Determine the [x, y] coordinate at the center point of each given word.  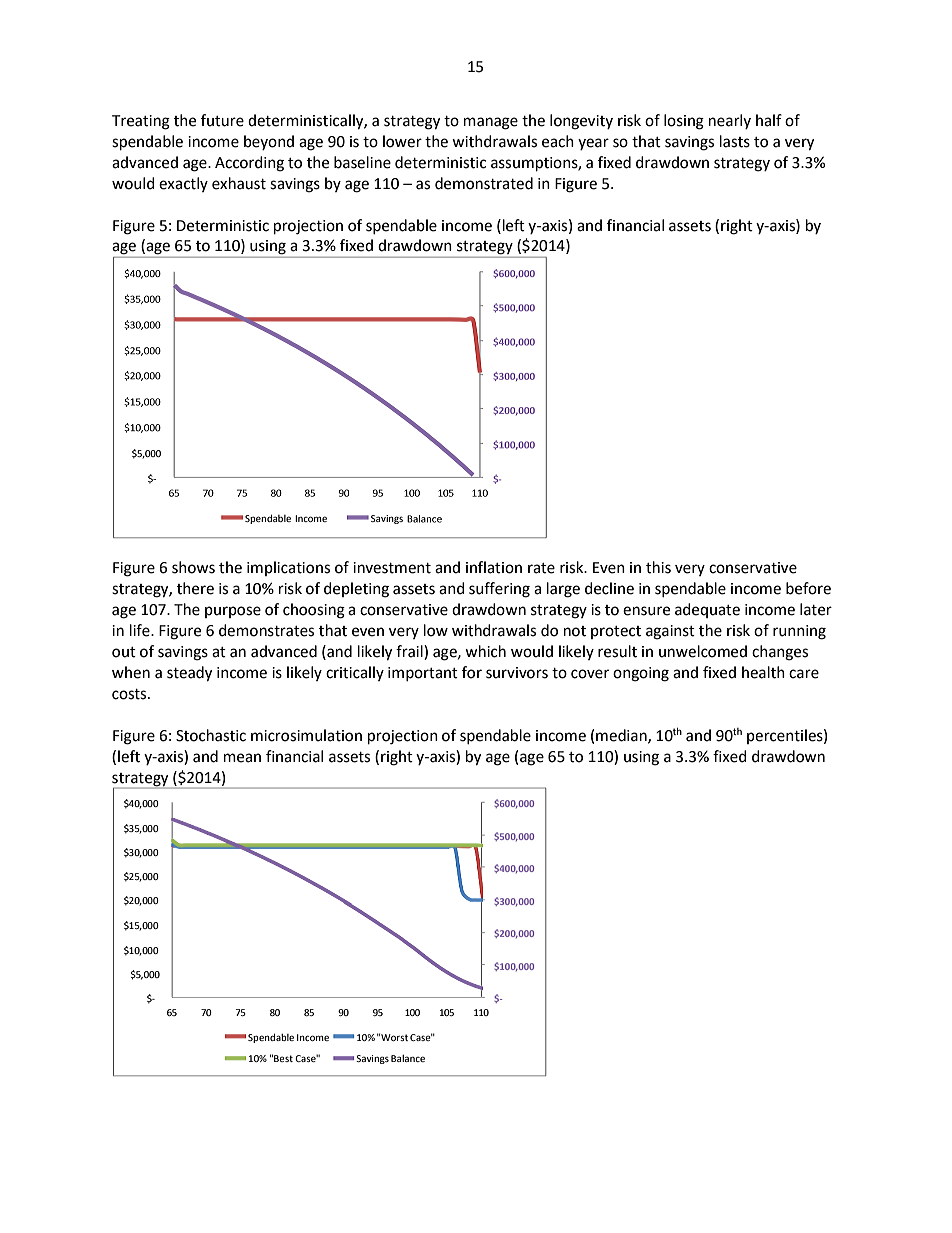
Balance [408, 1058]
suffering [499, 590]
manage [491, 123]
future [222, 120]
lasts [735, 141]
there [195, 588]
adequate [707, 610]
